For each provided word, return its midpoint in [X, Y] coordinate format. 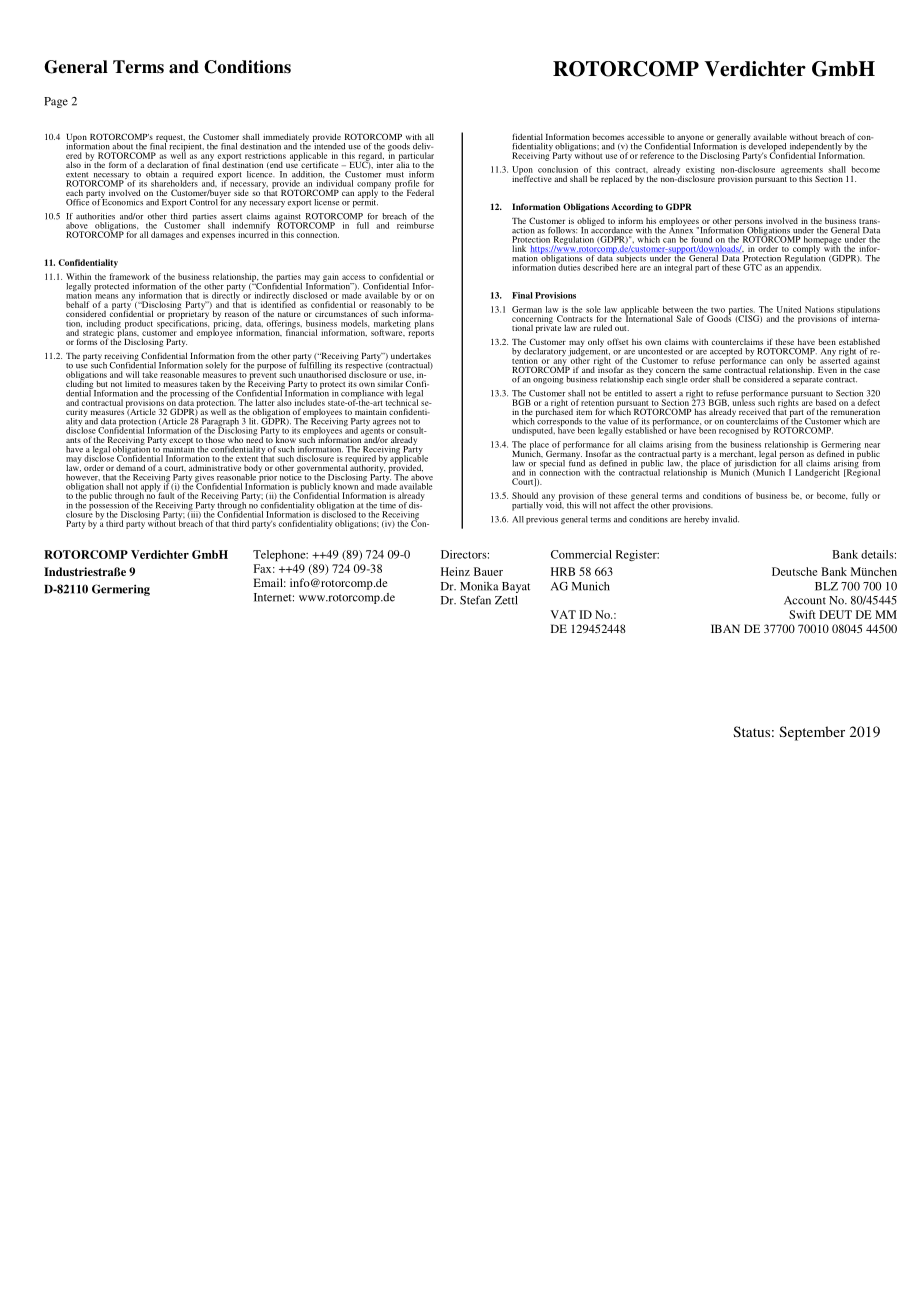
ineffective [532, 177]
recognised [739, 431]
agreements [802, 172]
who [235, 440]
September [812, 733]
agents [372, 433]
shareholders [174, 182]
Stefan [475, 600]
